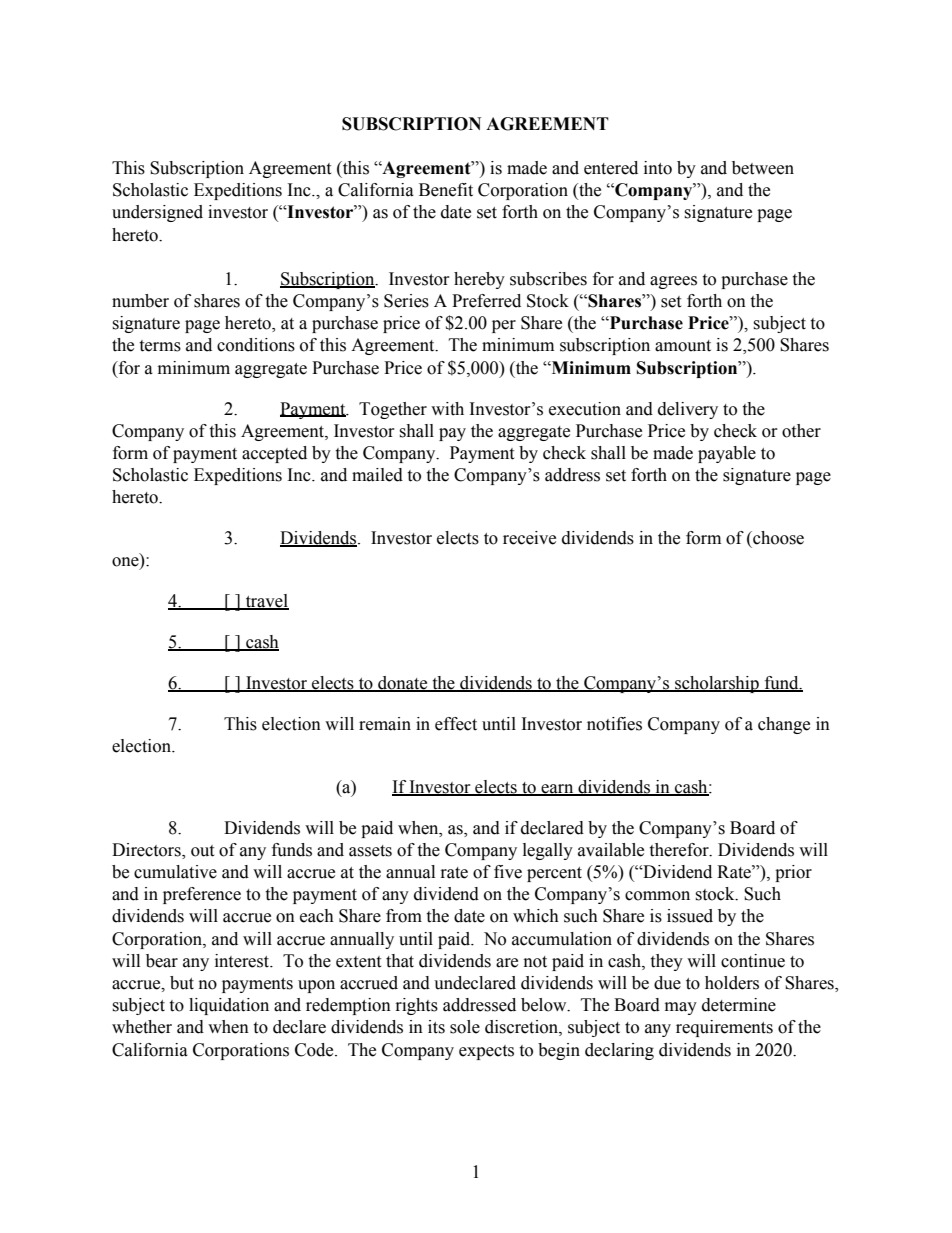 This screenshot has width=952, height=1233. What do you see at coordinates (403, 684) in the screenshot?
I see `donate` at bounding box center [403, 684].
